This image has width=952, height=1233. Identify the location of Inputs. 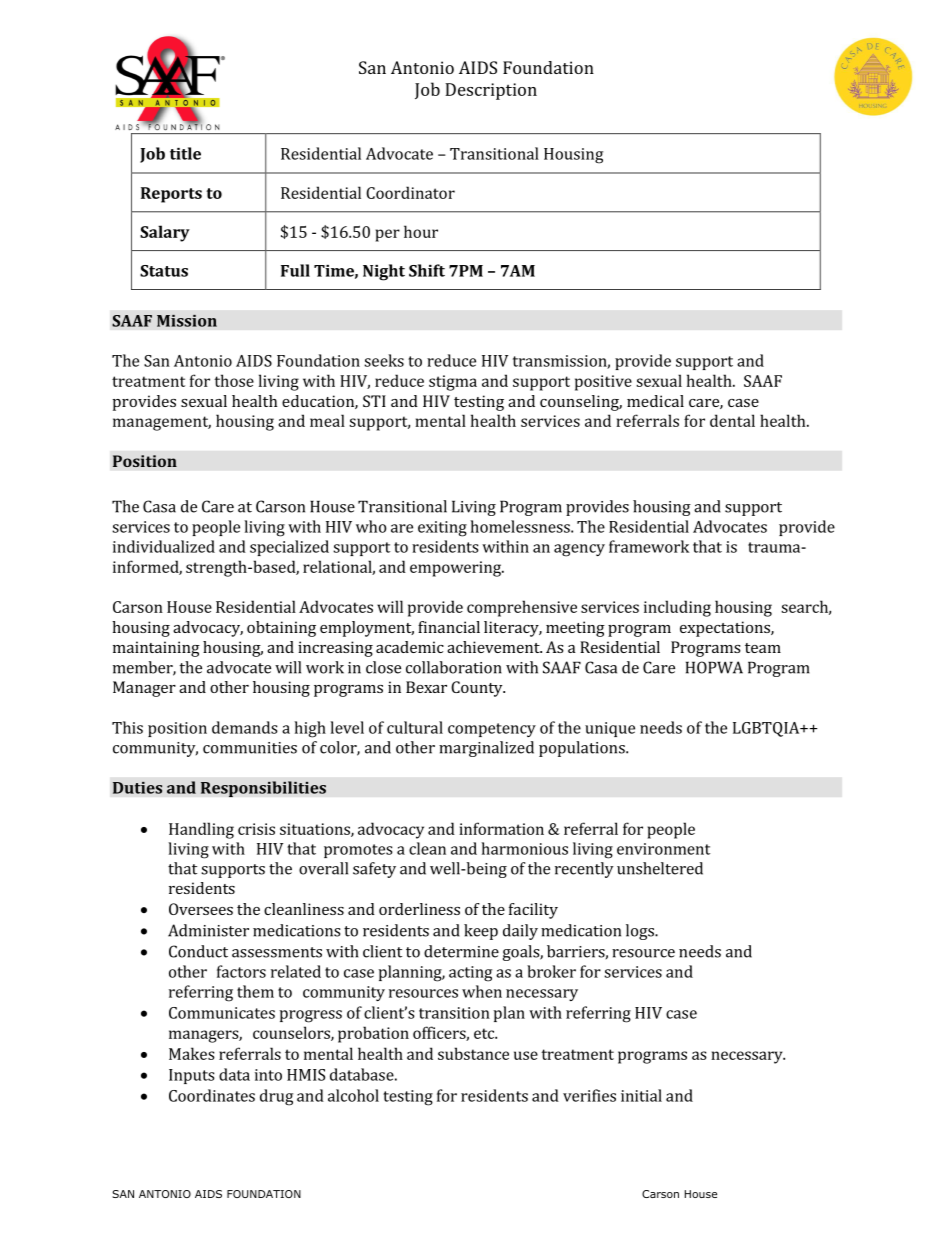
(192, 1076).
